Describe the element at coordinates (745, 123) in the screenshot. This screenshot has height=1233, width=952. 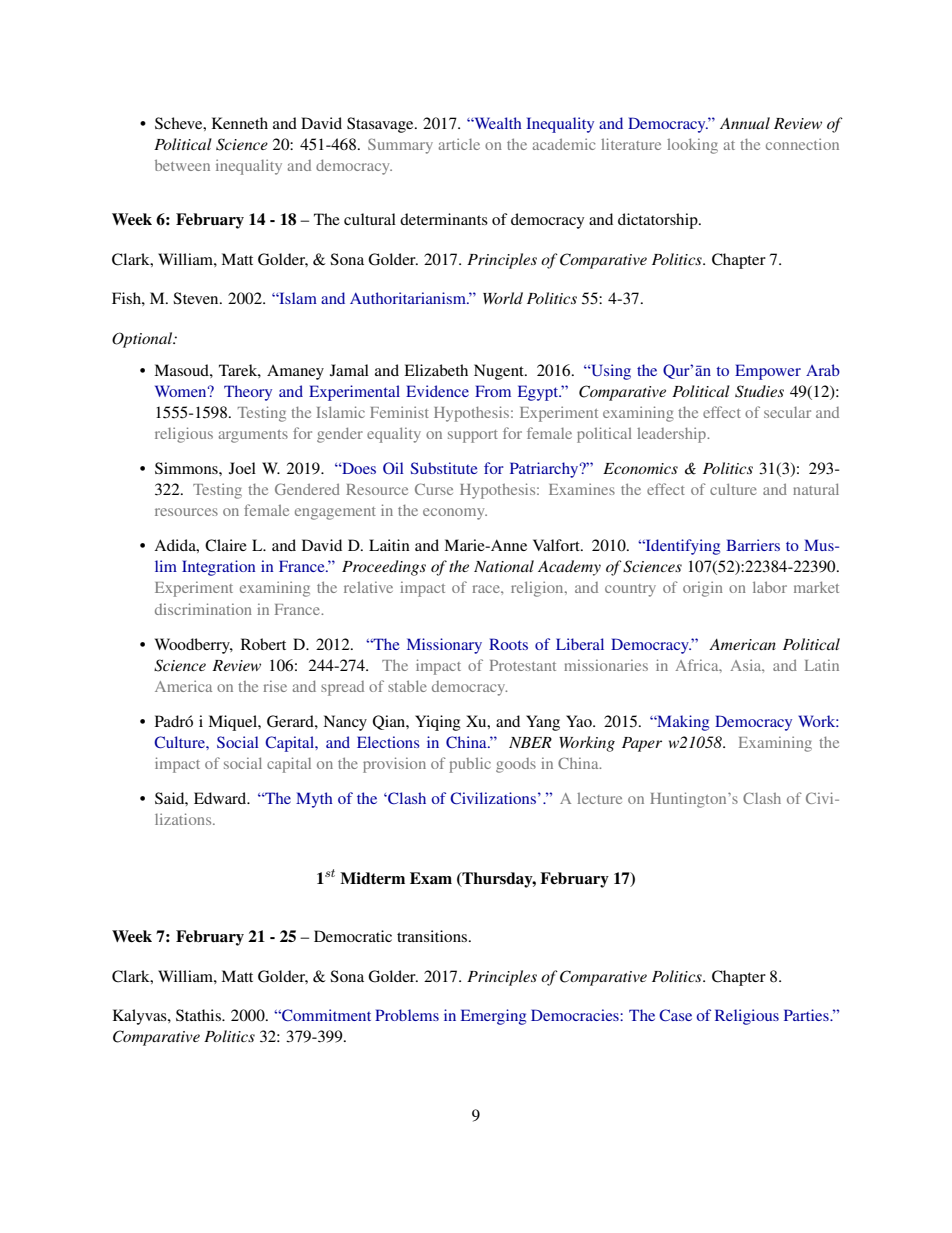
I see `Annual` at that location.
